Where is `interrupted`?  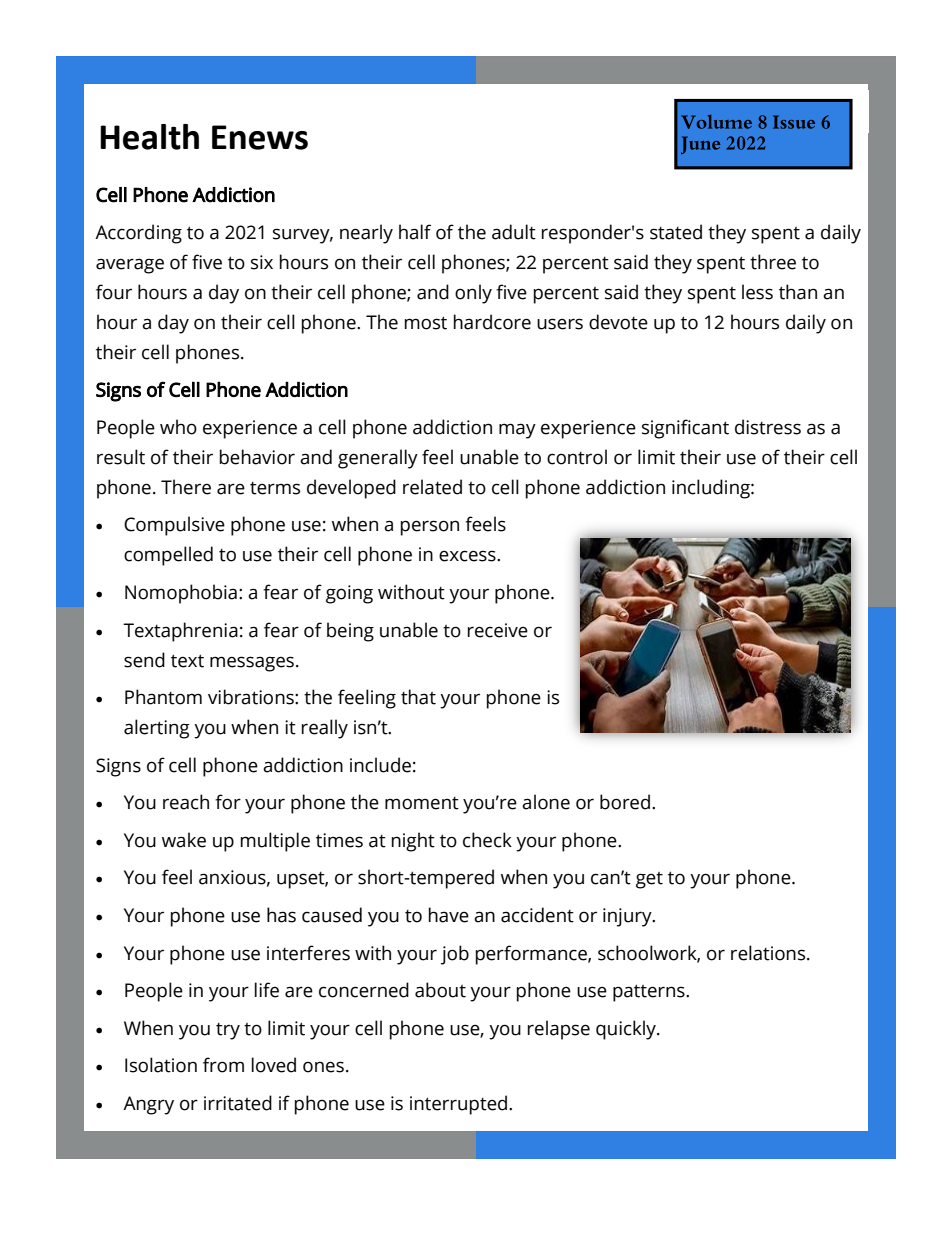
interrupted is located at coordinates (458, 1105).
